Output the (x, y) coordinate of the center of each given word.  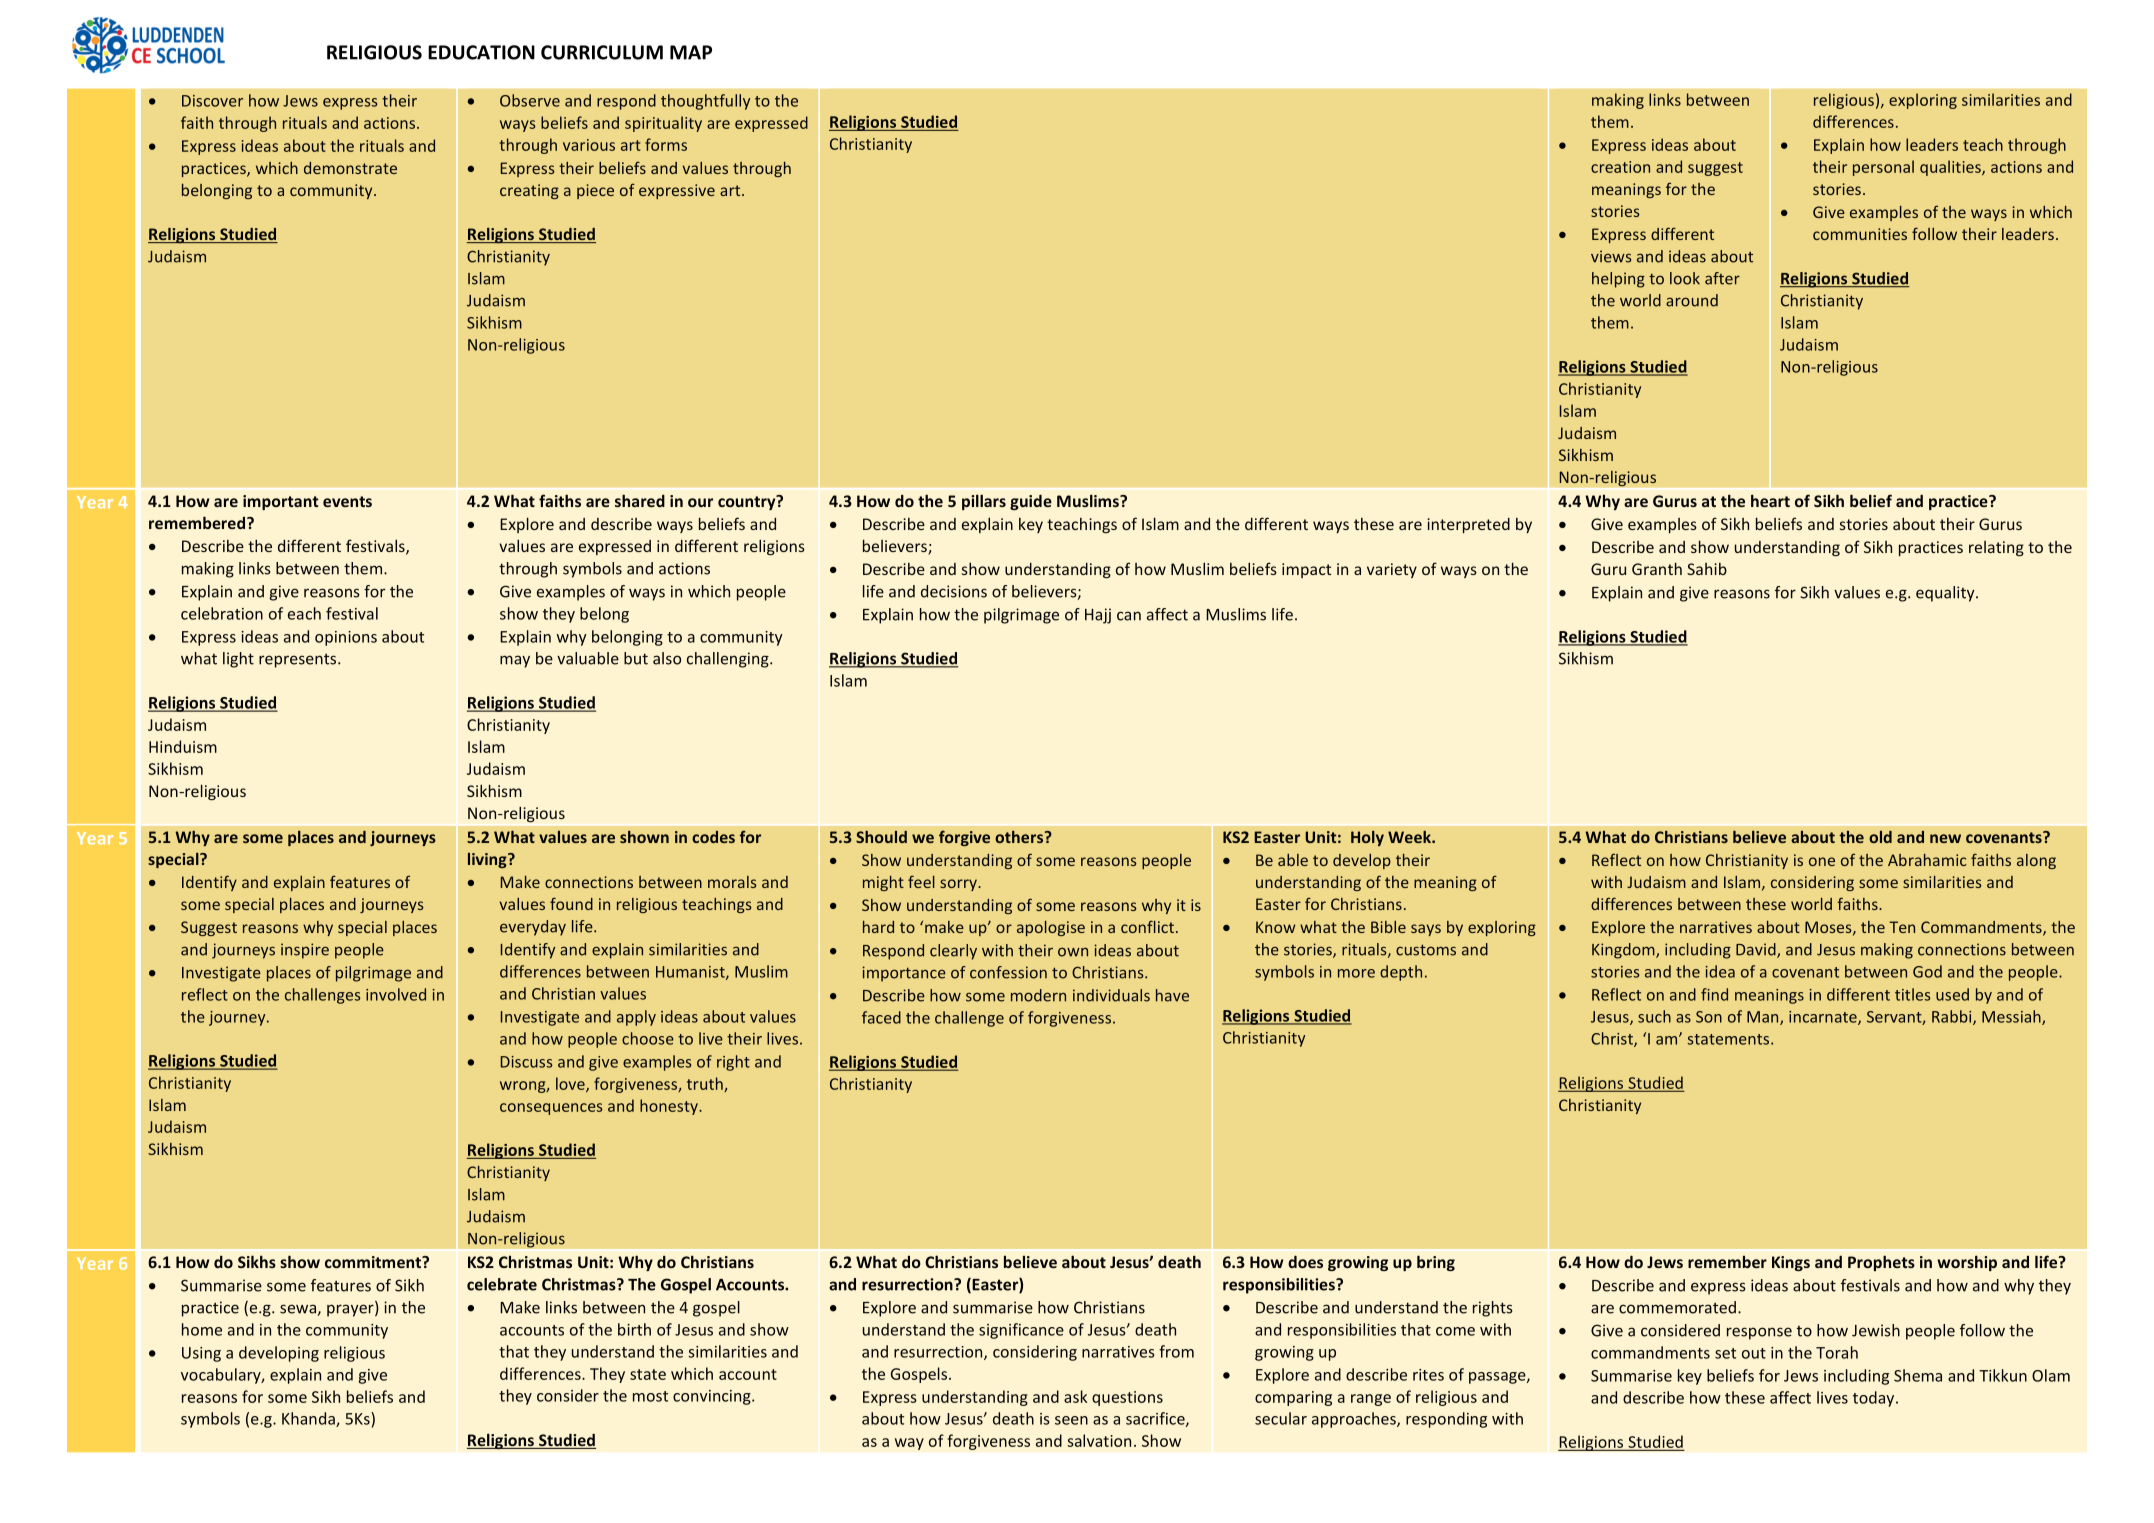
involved (396, 994)
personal (1883, 168)
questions (1127, 1398)
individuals (1111, 995)
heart (1770, 500)
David (1757, 950)
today (1875, 1399)
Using (201, 1354)
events (347, 501)
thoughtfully (705, 102)
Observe (530, 100)
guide (1031, 502)
